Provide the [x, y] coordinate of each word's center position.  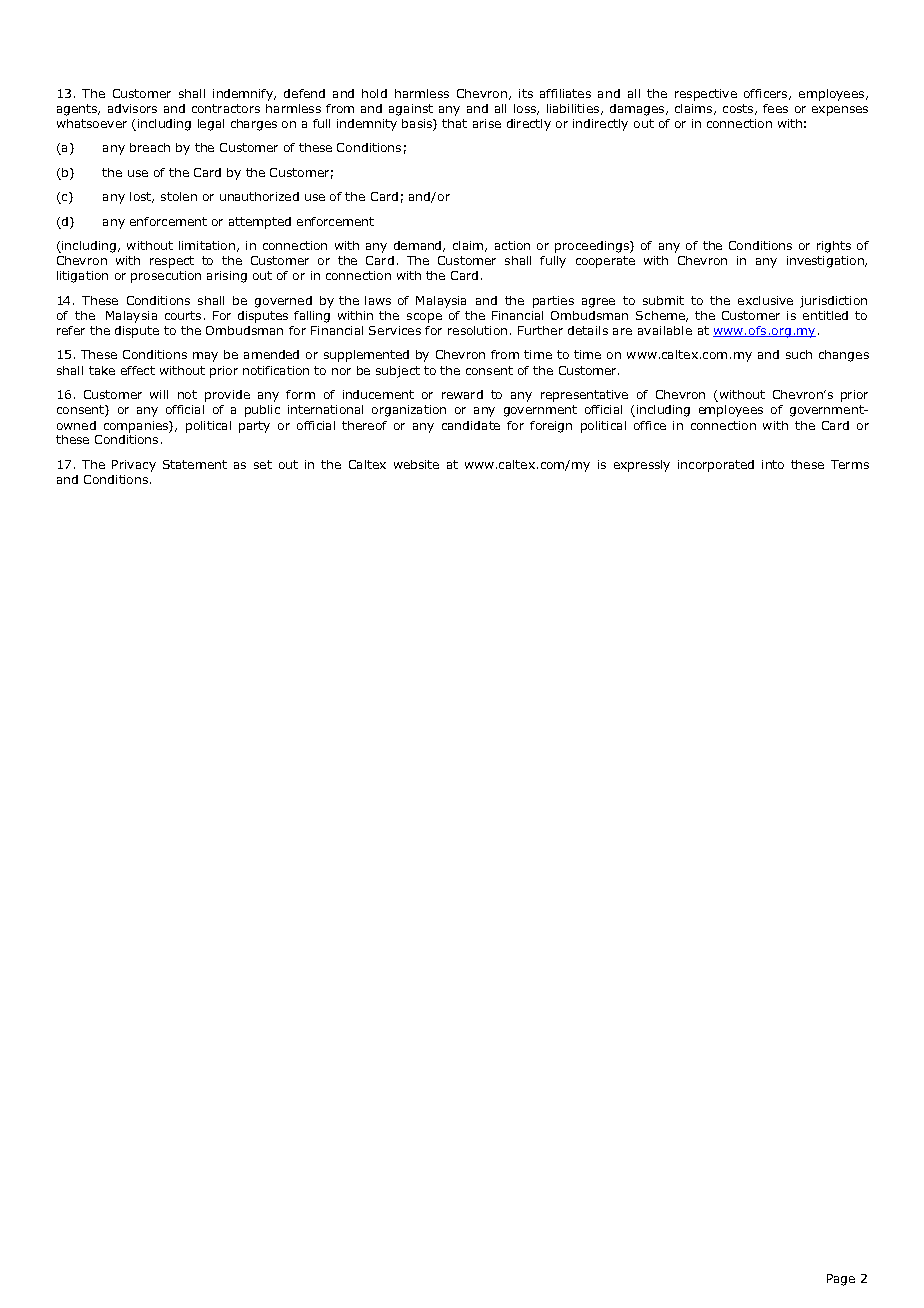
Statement [195, 464]
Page [841, 1280]
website [416, 464]
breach [150, 147]
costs [739, 109]
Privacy [134, 466]
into [773, 464]
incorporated [716, 466]
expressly [642, 466]
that [454, 123]
